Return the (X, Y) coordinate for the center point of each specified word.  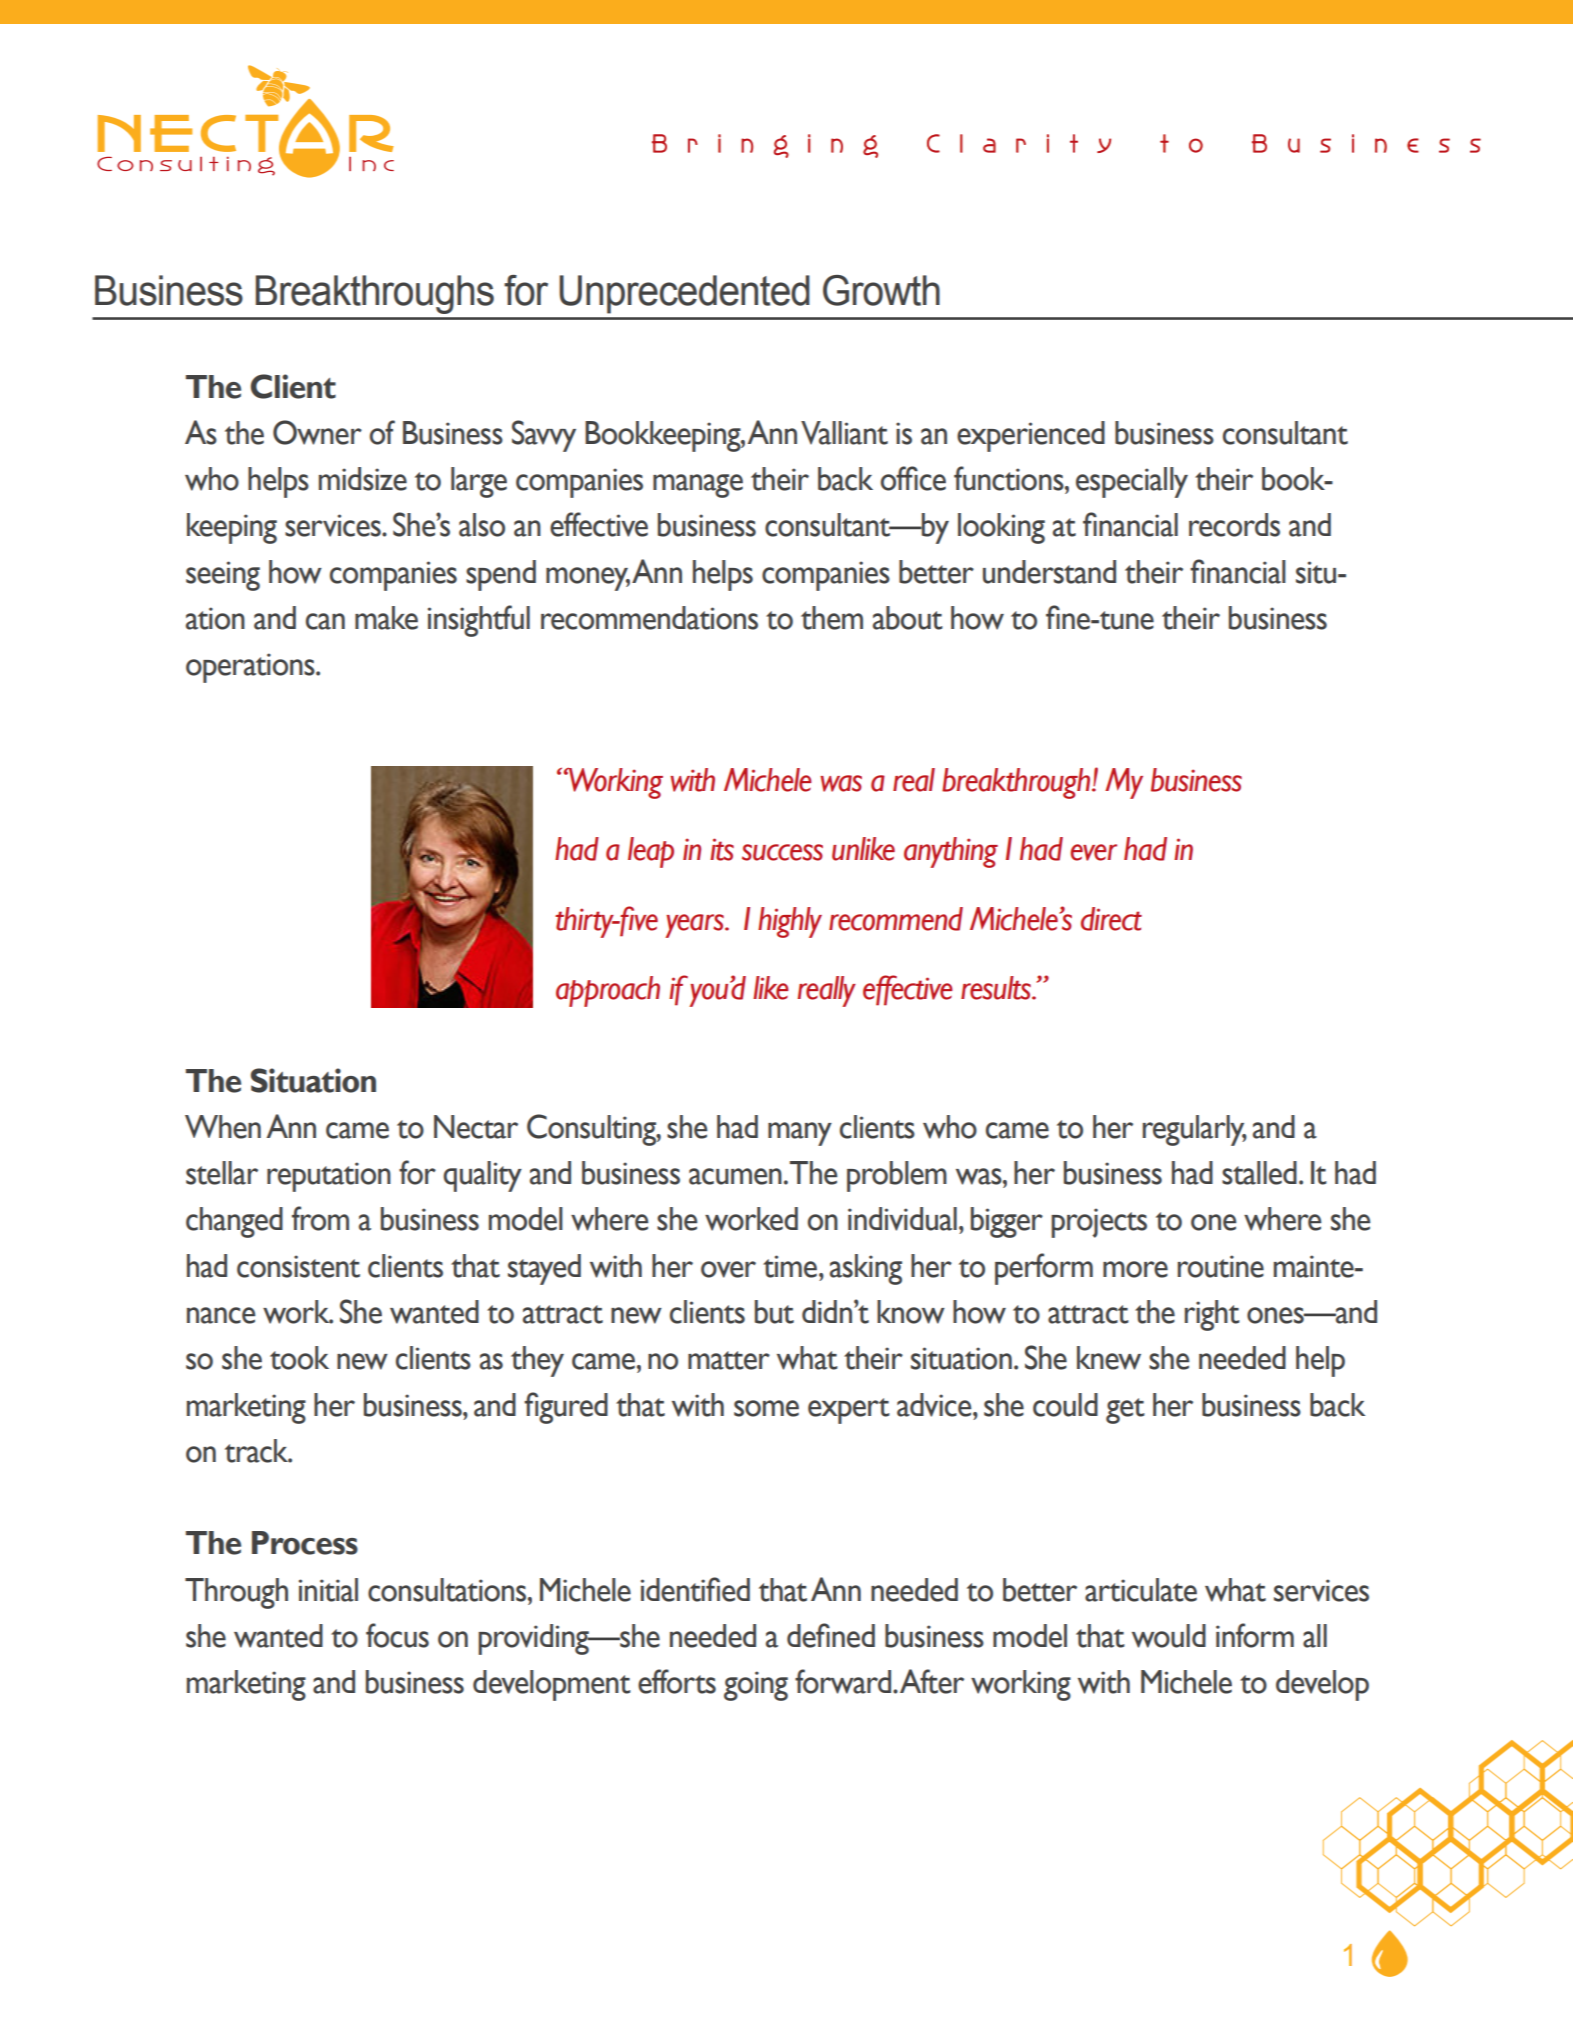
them (832, 618)
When (223, 1127)
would (1169, 1636)
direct (1111, 919)
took (299, 1358)
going (756, 1686)
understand (1049, 572)
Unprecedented (684, 294)
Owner (317, 432)
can (325, 621)
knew (1109, 1358)
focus (397, 1635)
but (774, 1312)
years (695, 926)
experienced (1031, 436)
